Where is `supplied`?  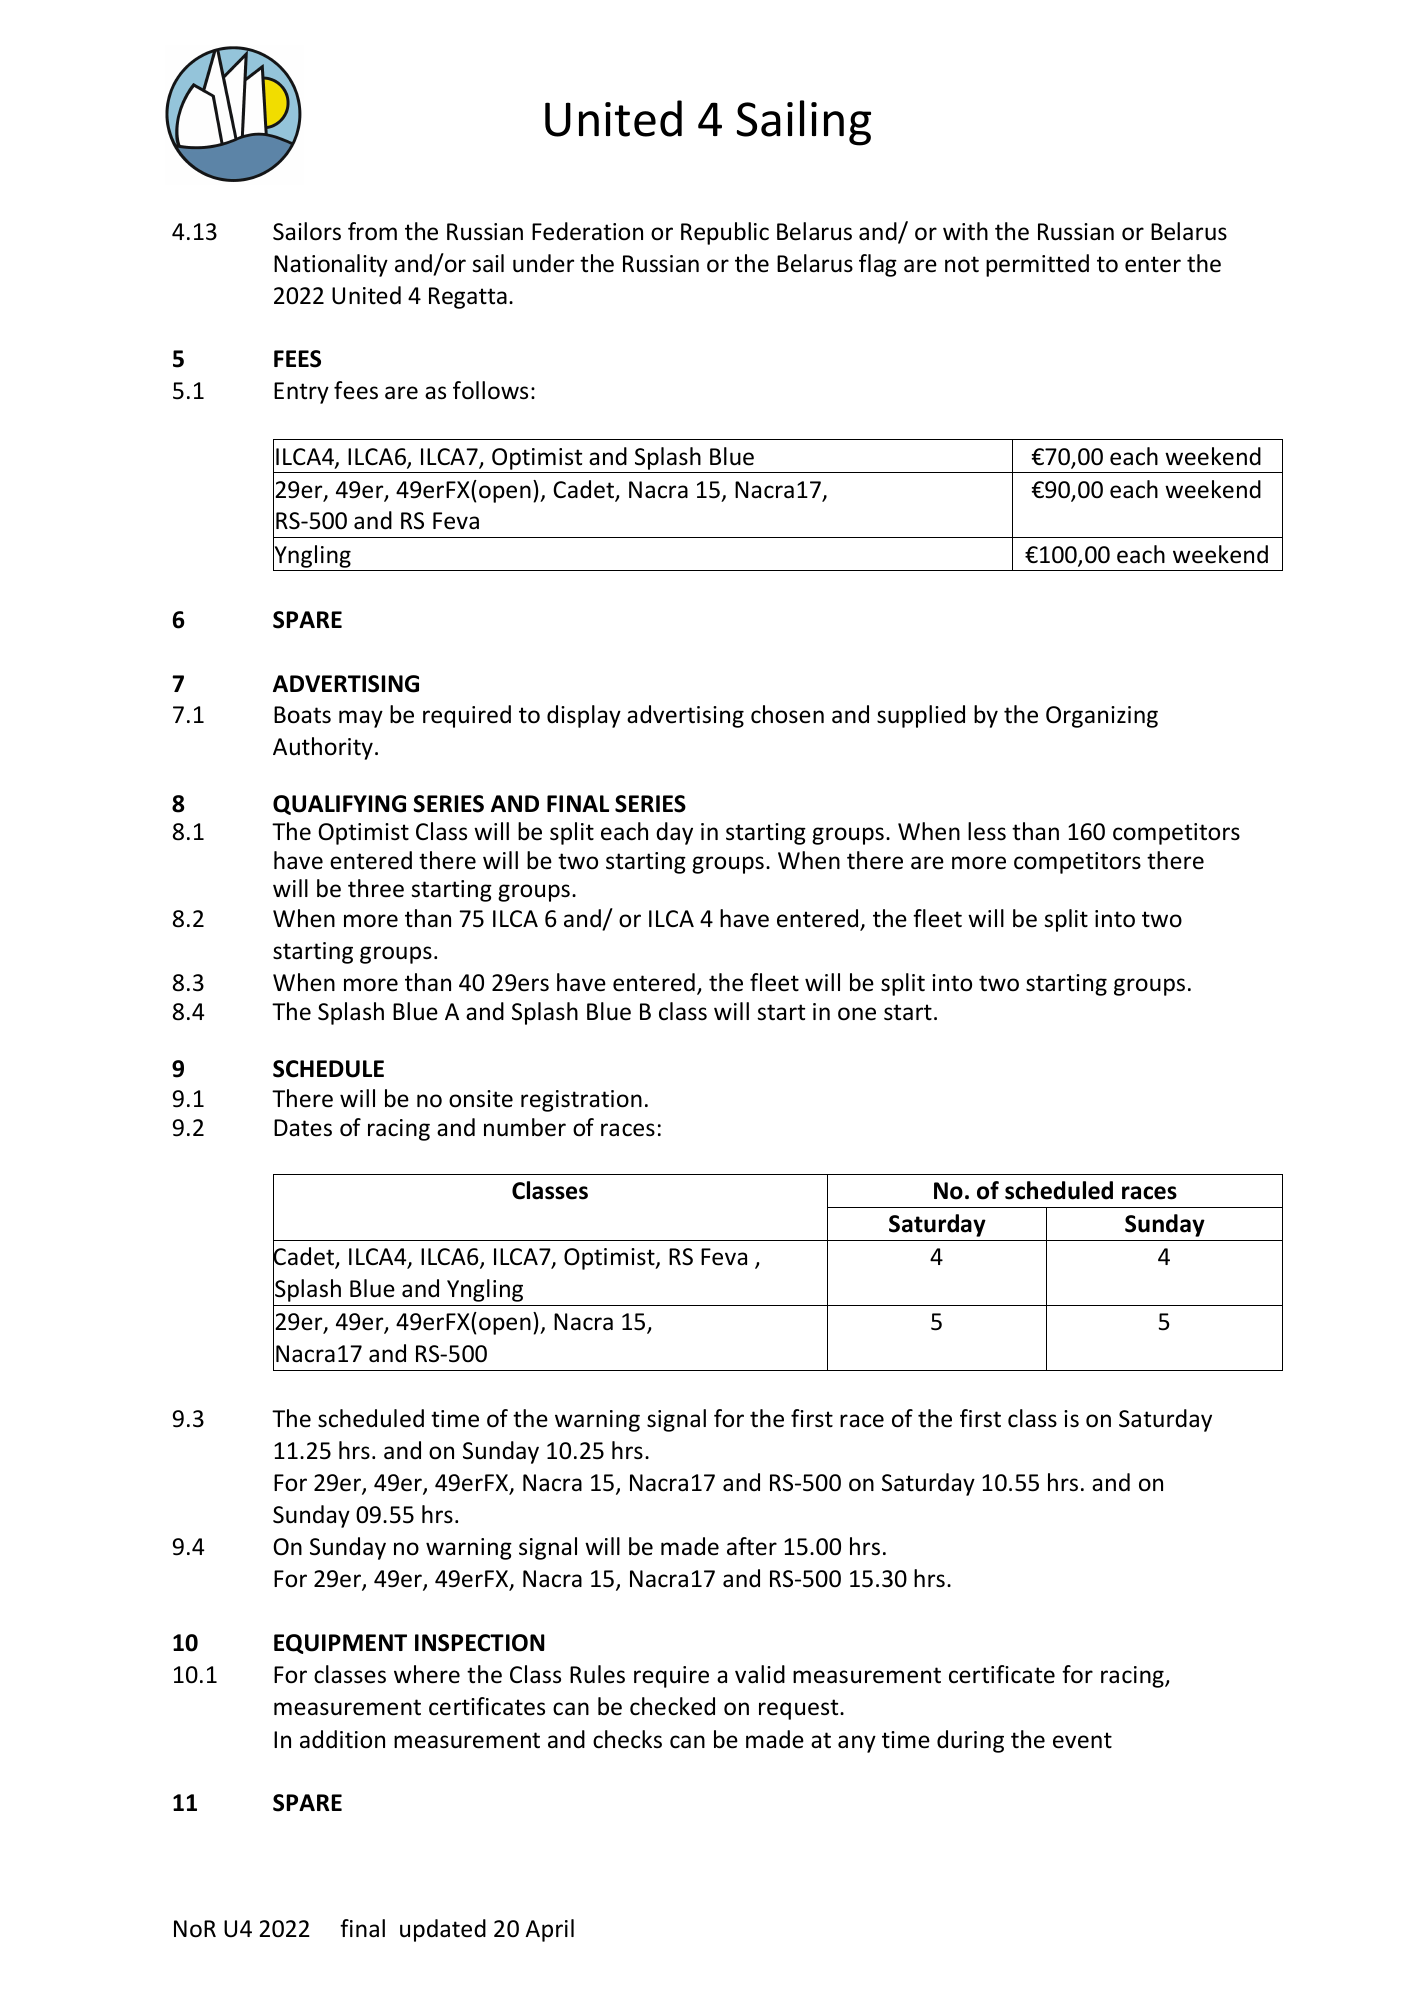 supplied is located at coordinates (921, 716).
